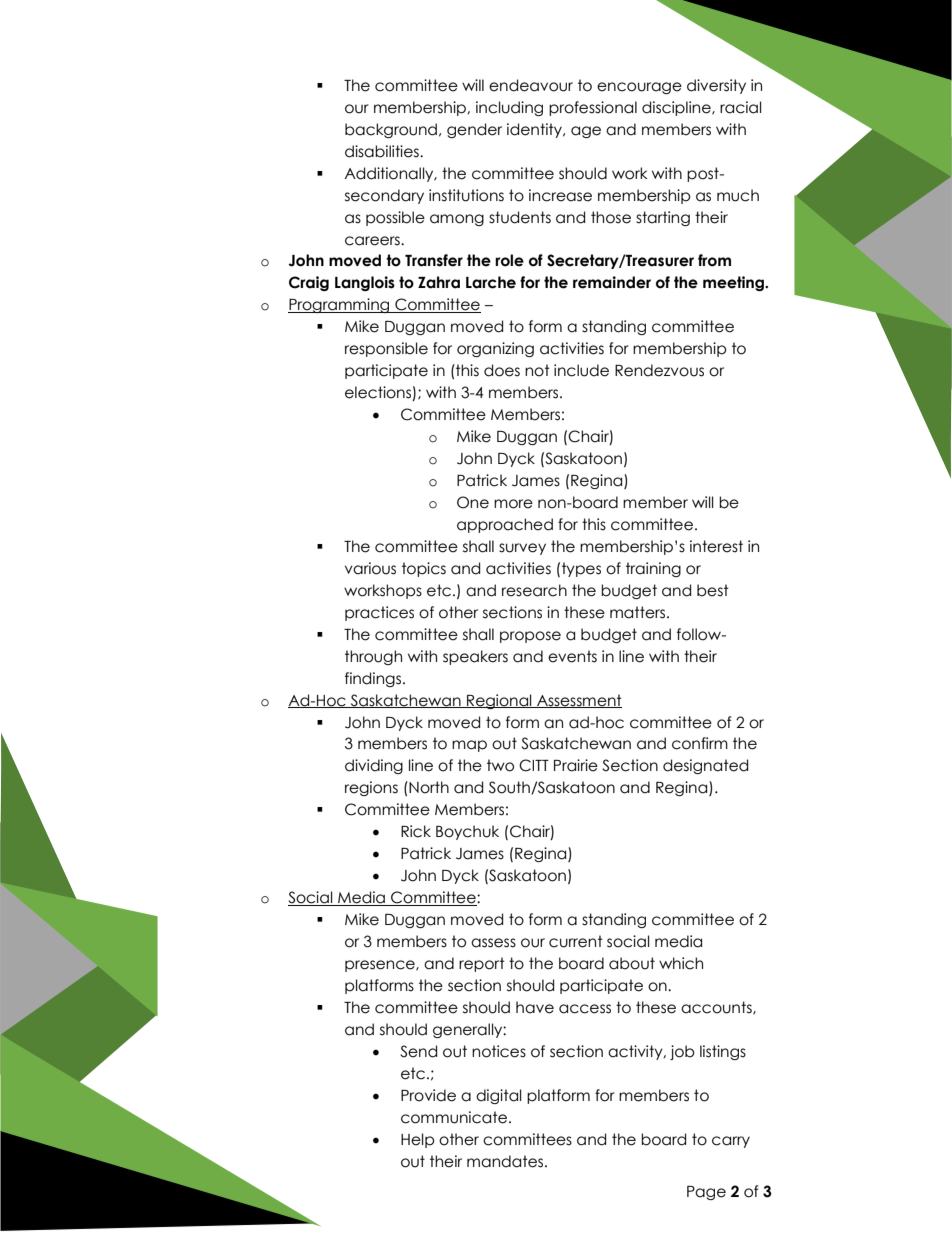 The width and height of the screenshot is (952, 1233). Describe the element at coordinates (417, 1140) in the screenshot. I see `Help` at that location.
